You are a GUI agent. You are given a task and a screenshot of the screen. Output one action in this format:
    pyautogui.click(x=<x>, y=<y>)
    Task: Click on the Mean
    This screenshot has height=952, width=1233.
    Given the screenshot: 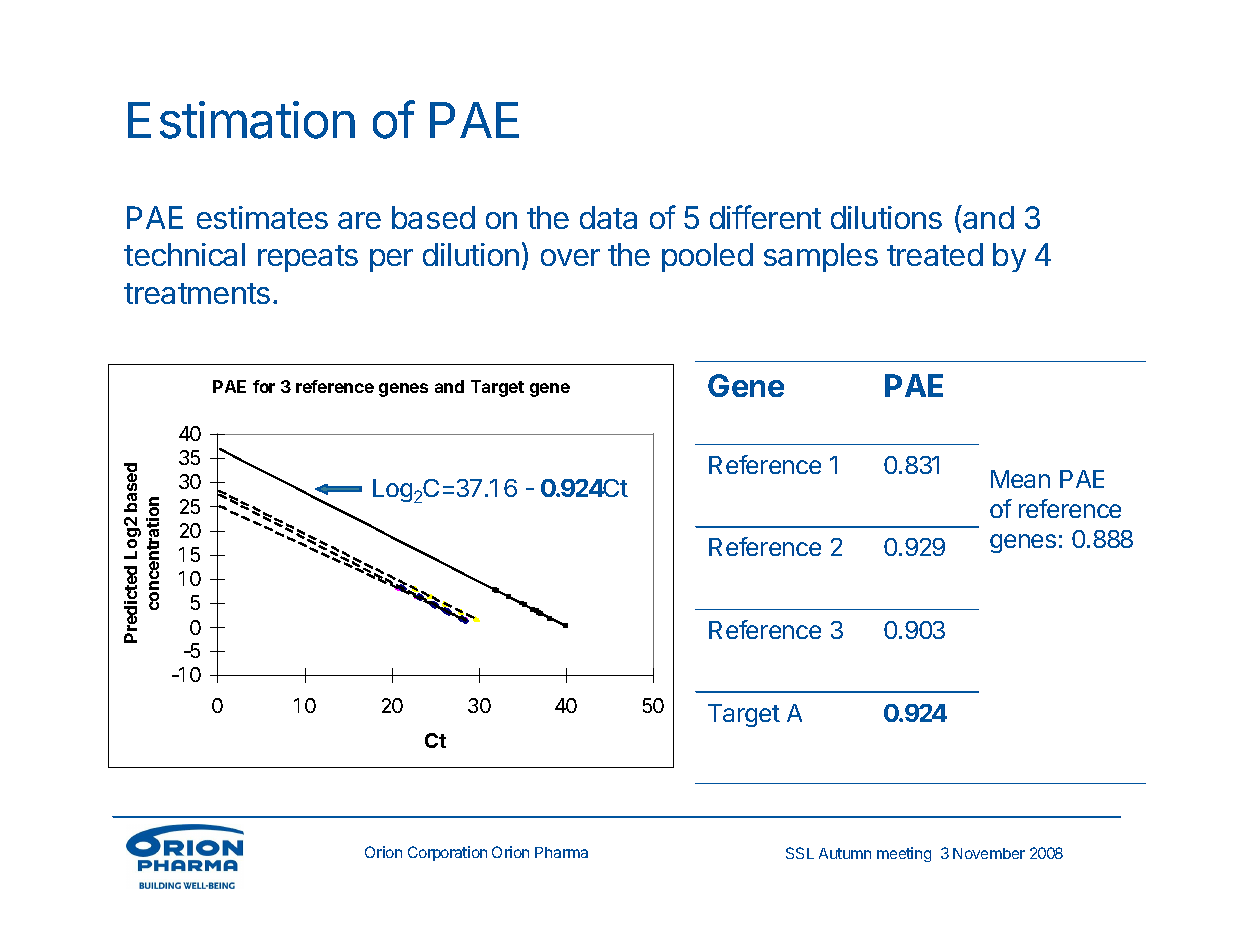 What is the action you would take?
    pyautogui.click(x=1020, y=479)
